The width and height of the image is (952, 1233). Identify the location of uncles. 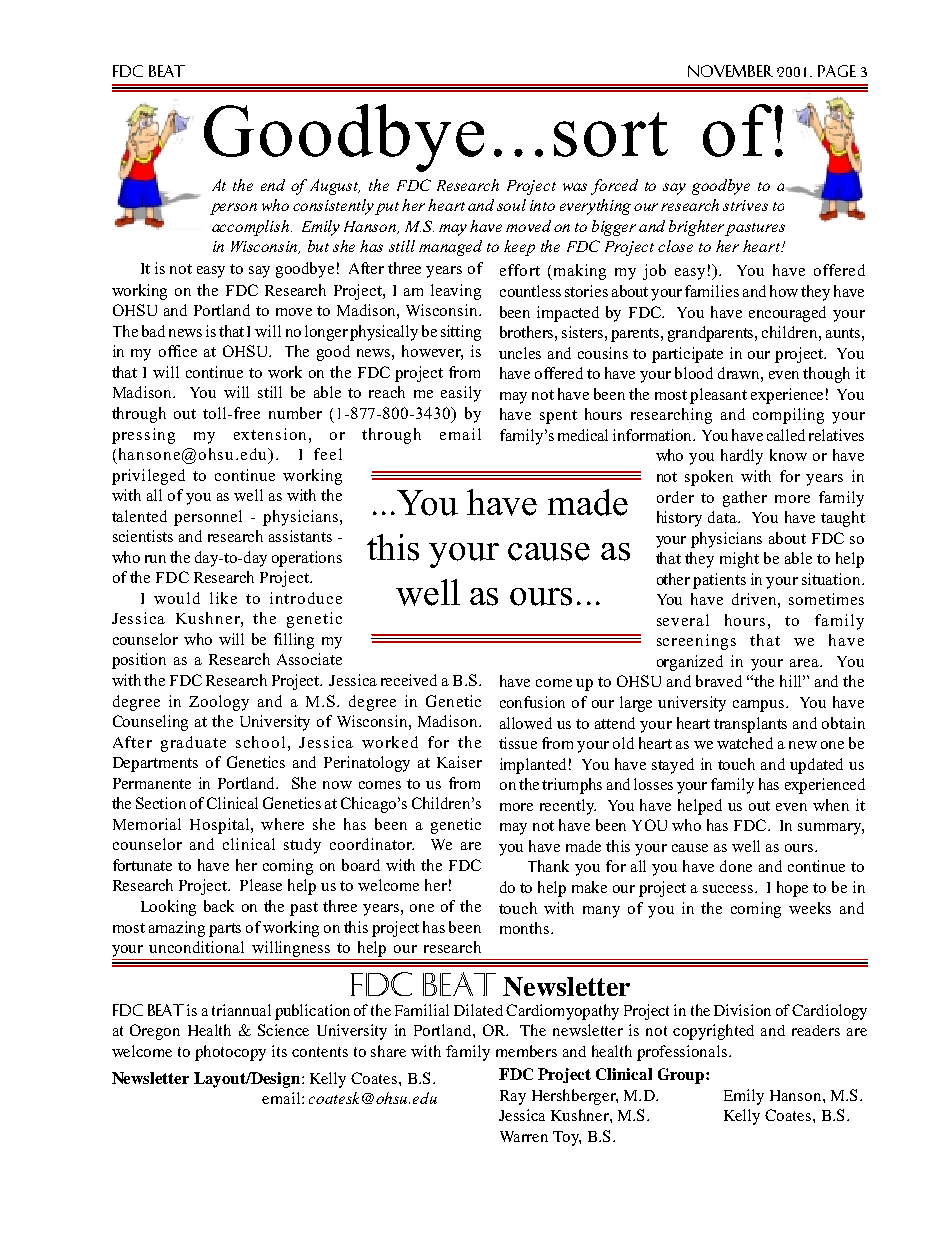
(520, 353).
